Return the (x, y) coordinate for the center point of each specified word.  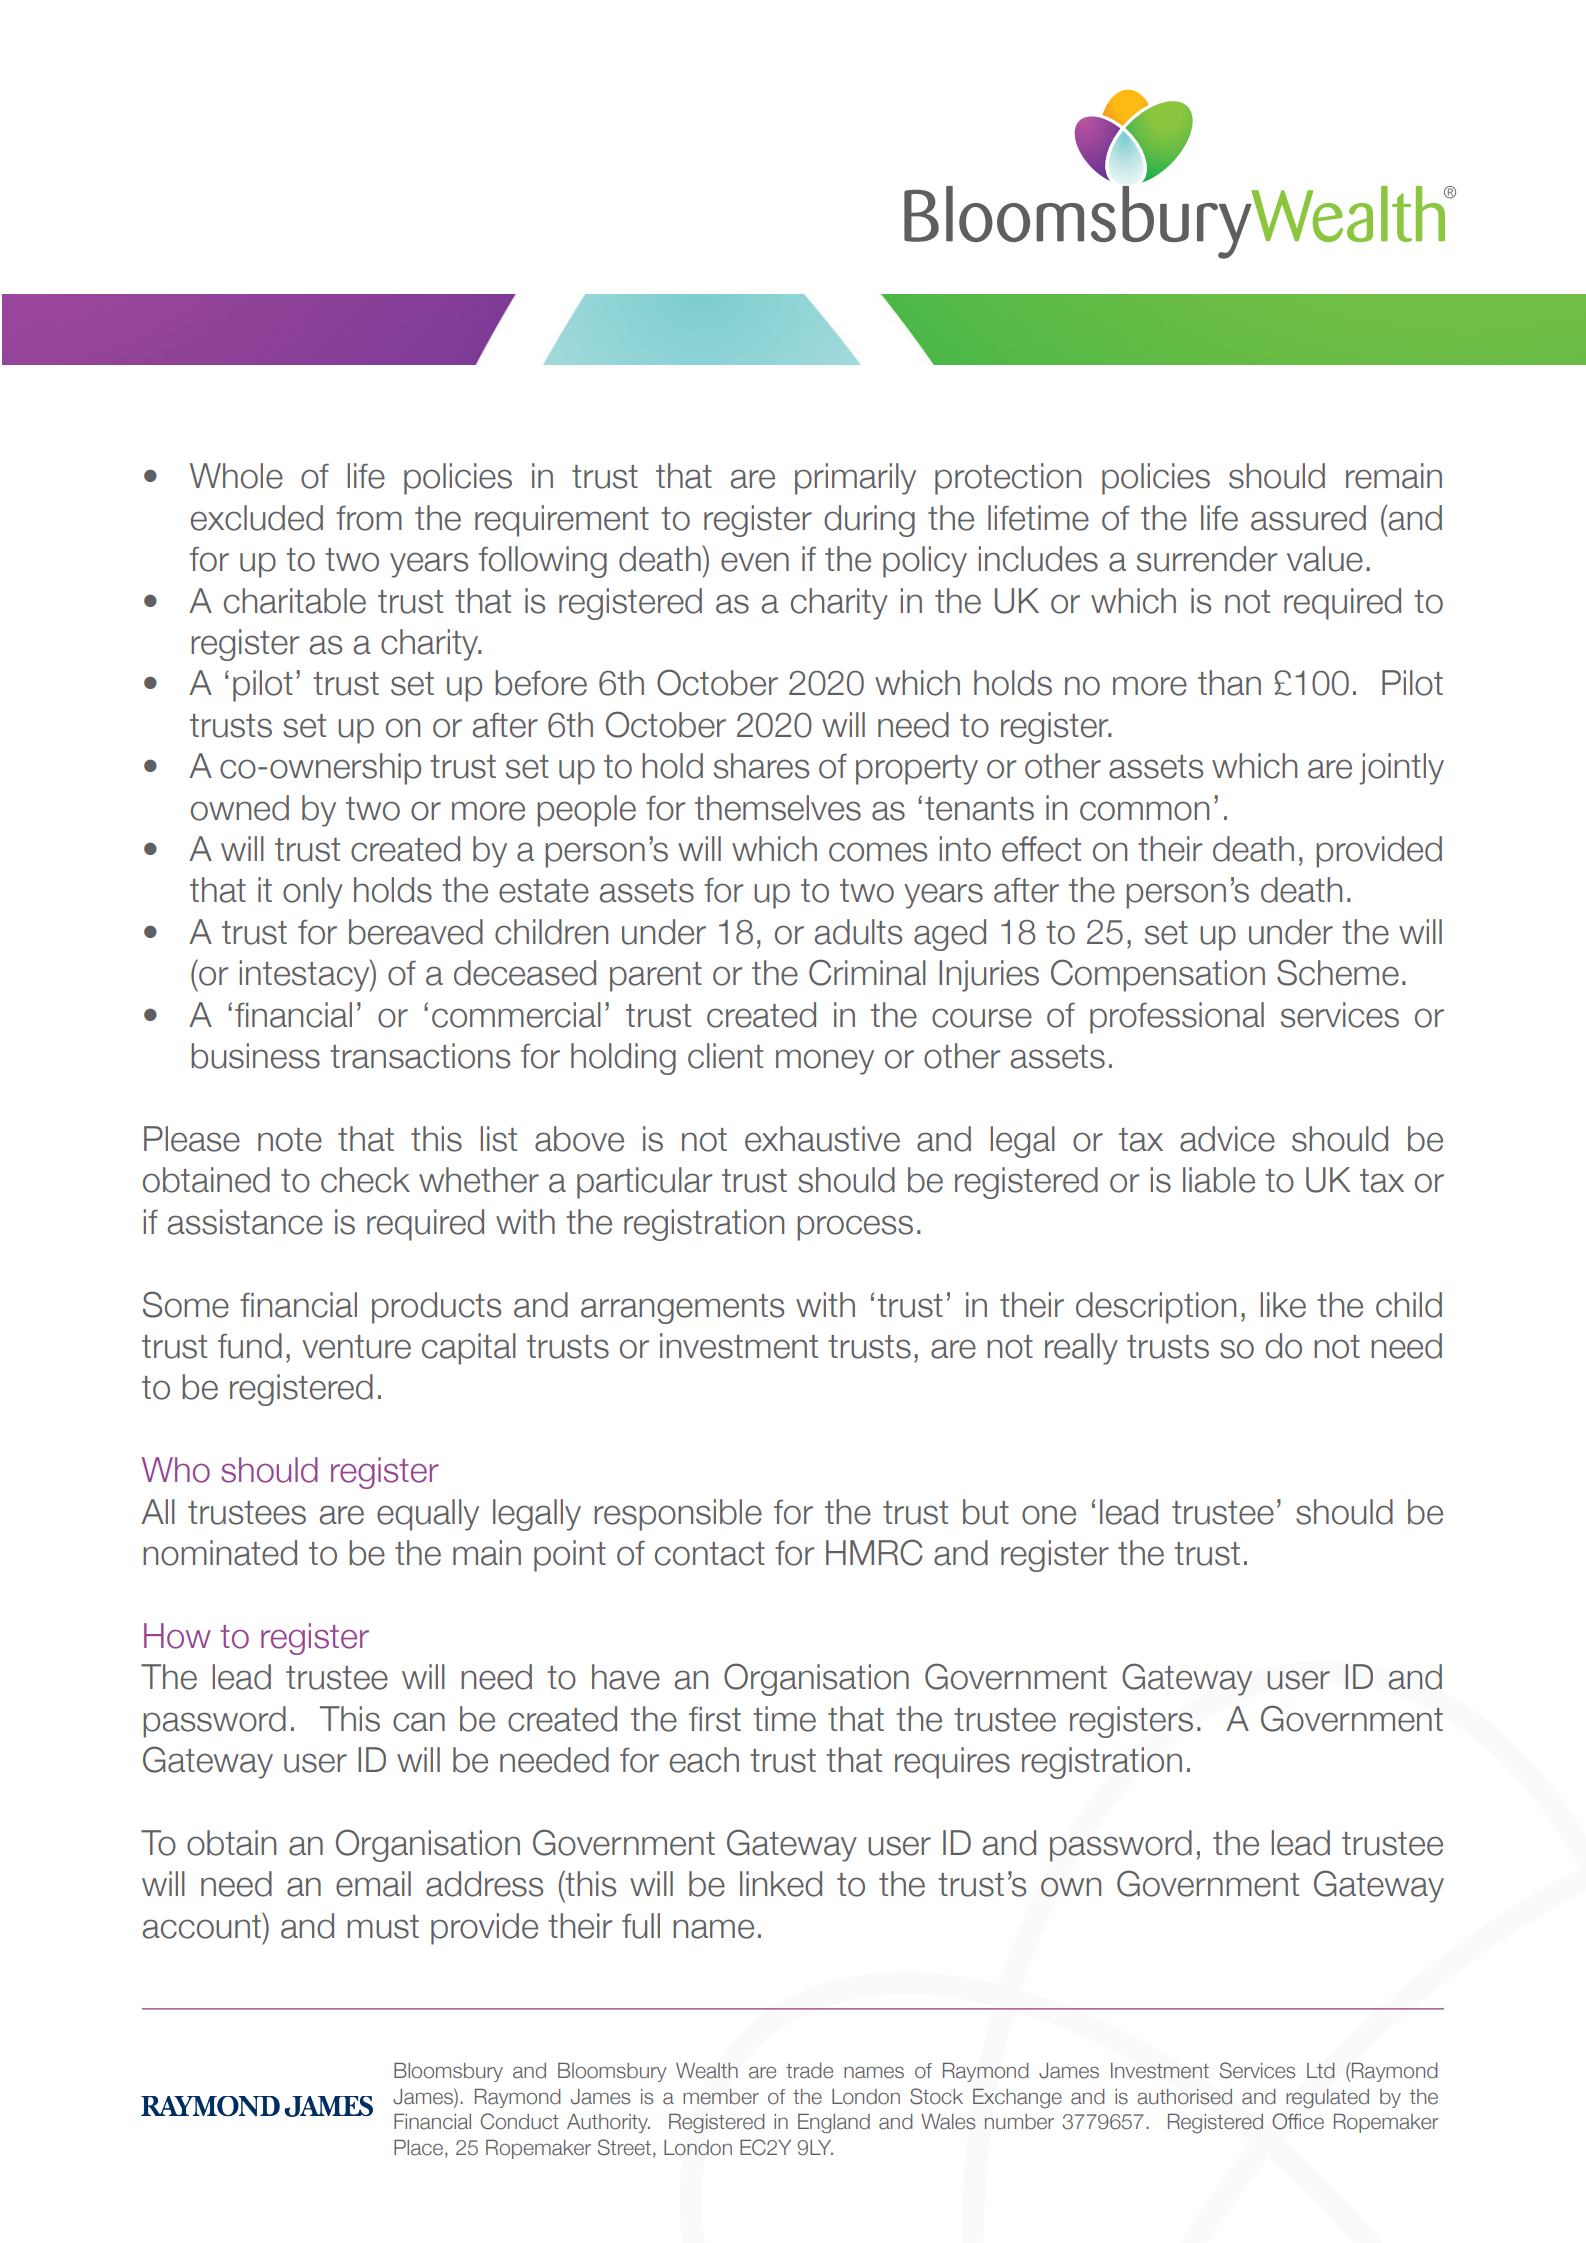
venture (356, 1347)
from (369, 518)
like (1283, 1305)
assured (1308, 518)
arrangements (682, 1309)
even (755, 562)
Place (420, 2148)
